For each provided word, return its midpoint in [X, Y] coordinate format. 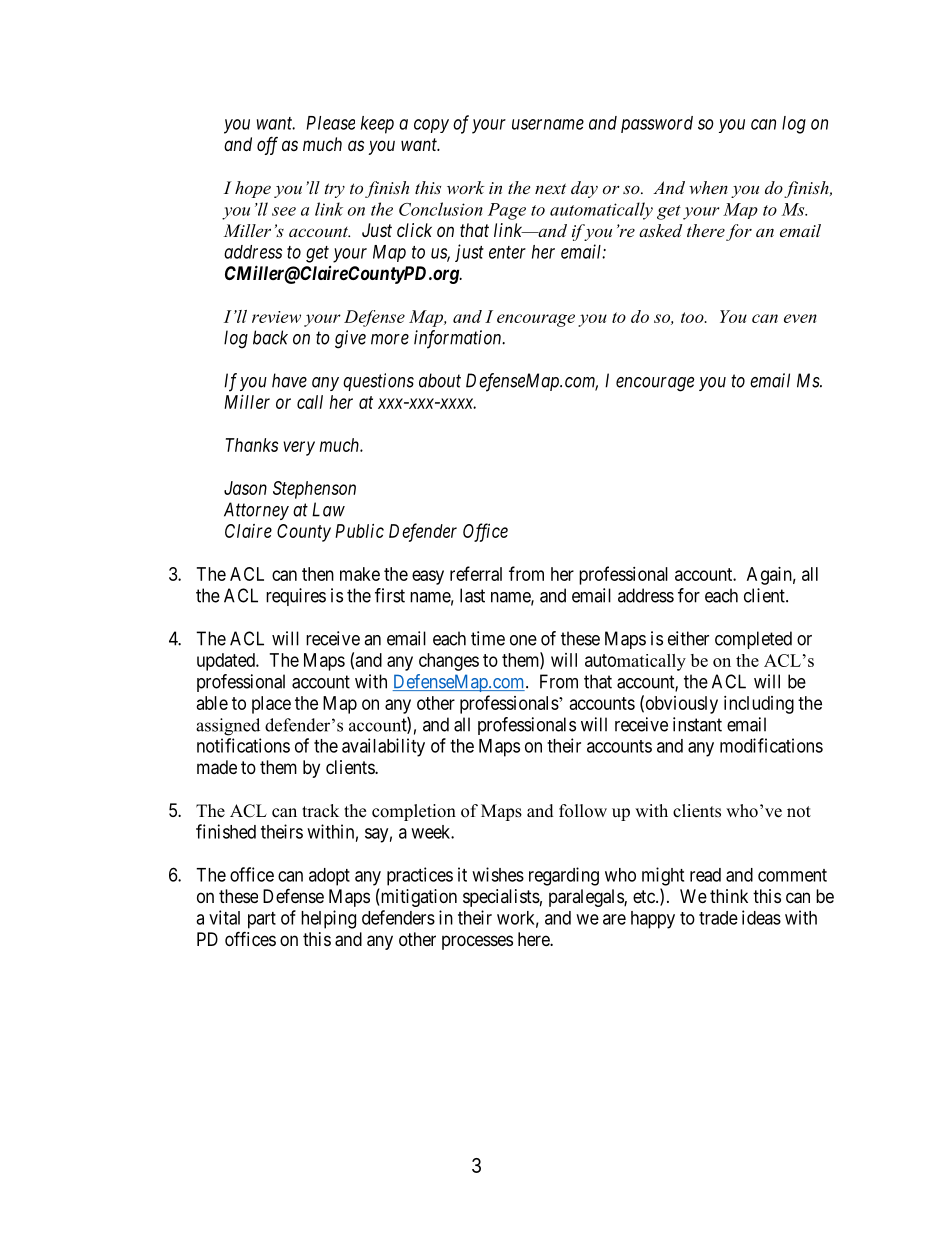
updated [227, 662]
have [289, 380]
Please [330, 123]
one [523, 640]
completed [753, 640]
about [440, 380]
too [693, 317]
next [550, 188]
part [262, 920]
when [708, 187]
